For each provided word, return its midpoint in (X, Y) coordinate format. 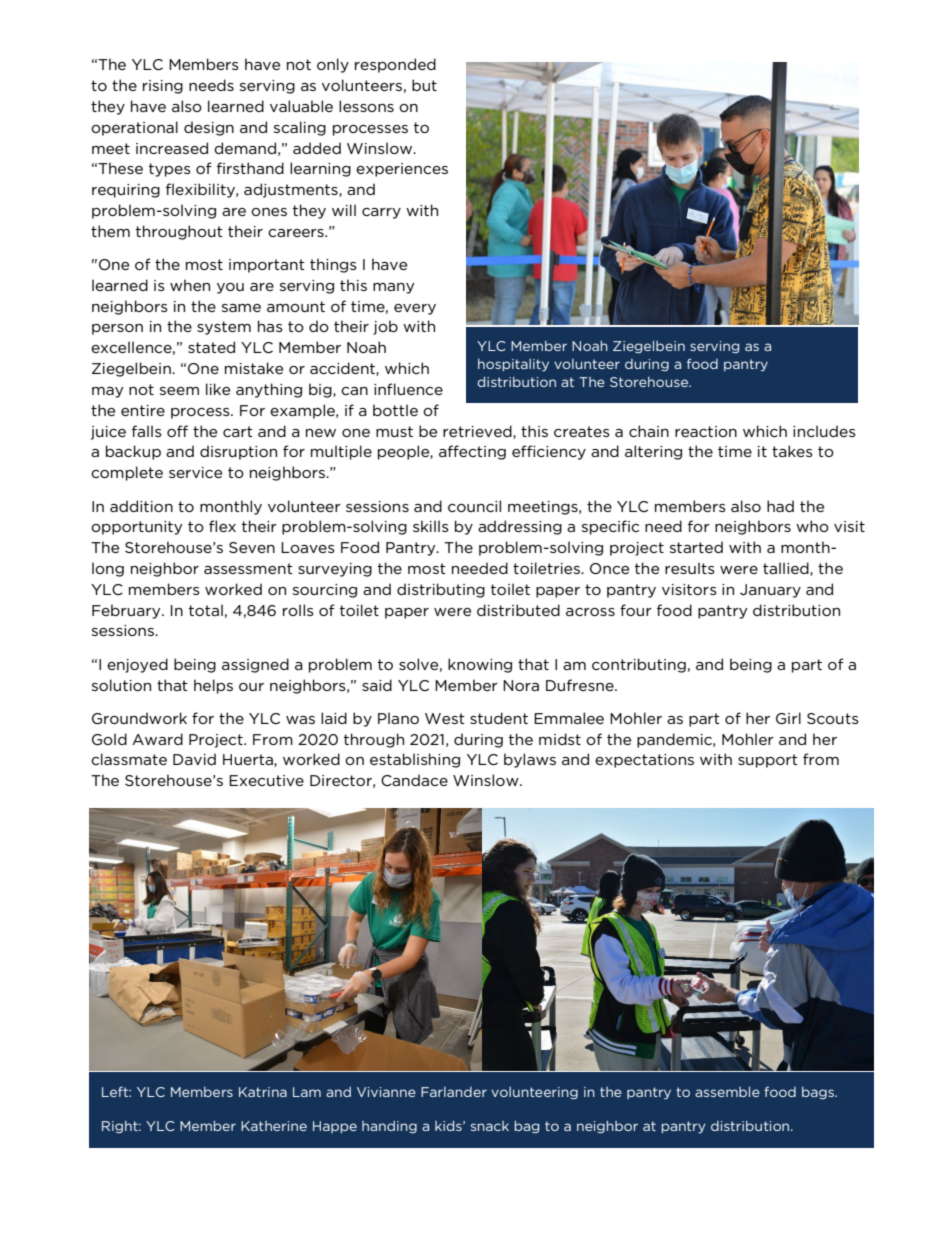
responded (395, 65)
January (770, 591)
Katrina (263, 1092)
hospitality (513, 365)
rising (163, 87)
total (206, 610)
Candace (414, 780)
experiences (402, 170)
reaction (706, 431)
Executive (266, 780)
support (768, 761)
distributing (441, 590)
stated (211, 347)
